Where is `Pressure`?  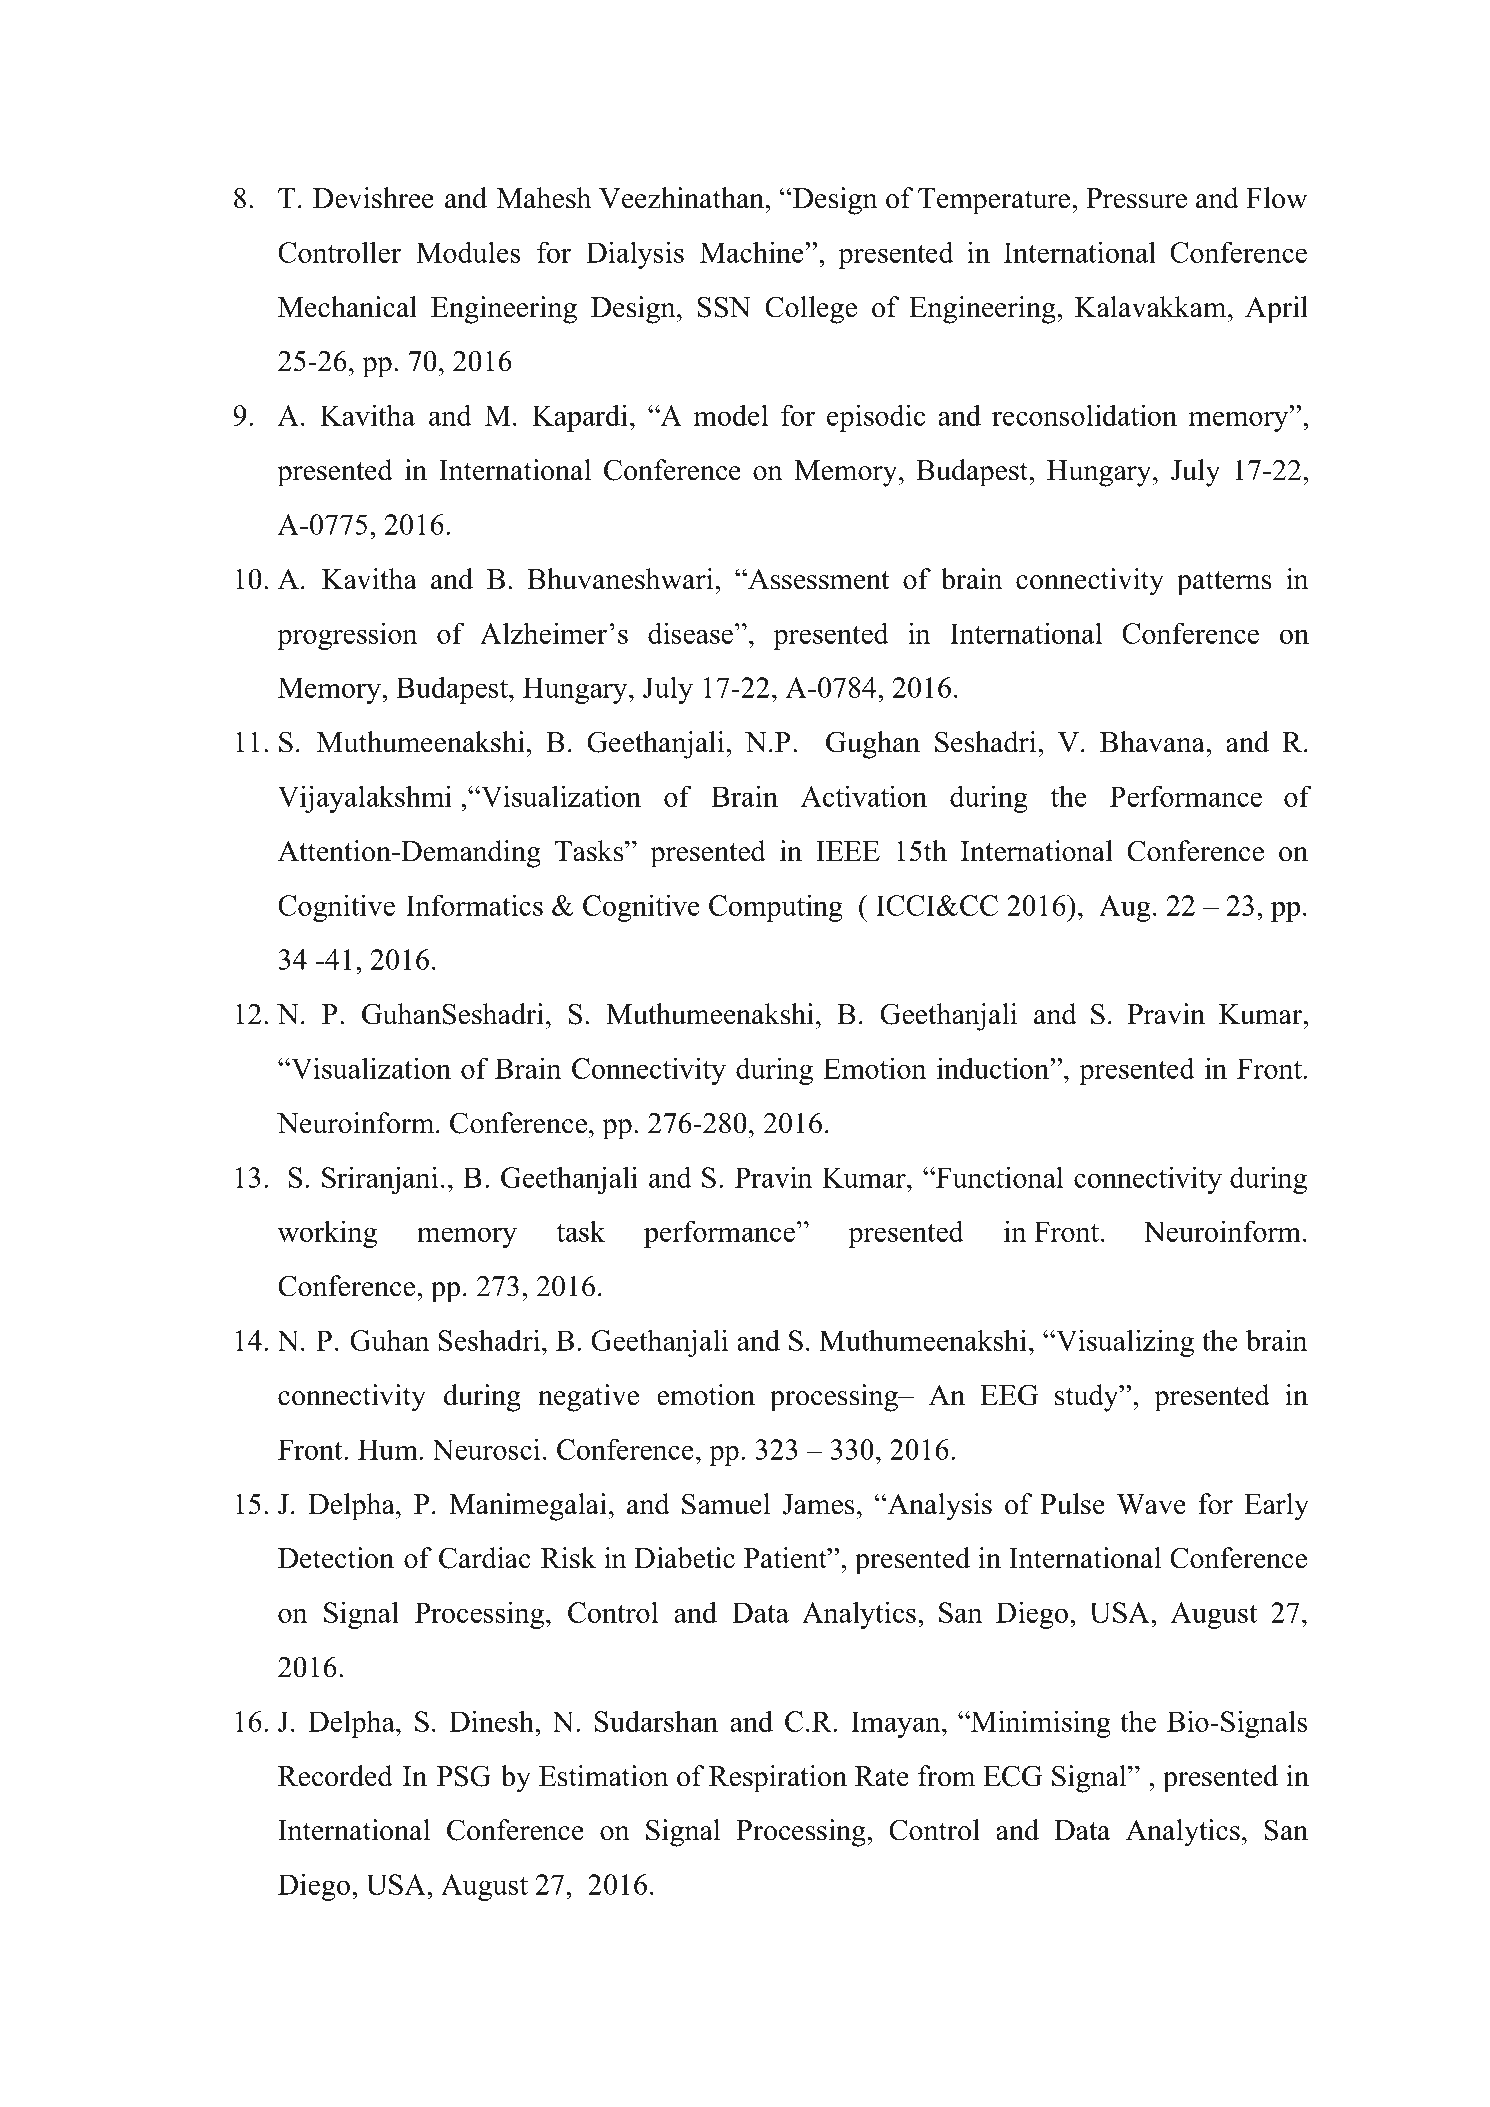
Pressure is located at coordinates (1136, 198).
